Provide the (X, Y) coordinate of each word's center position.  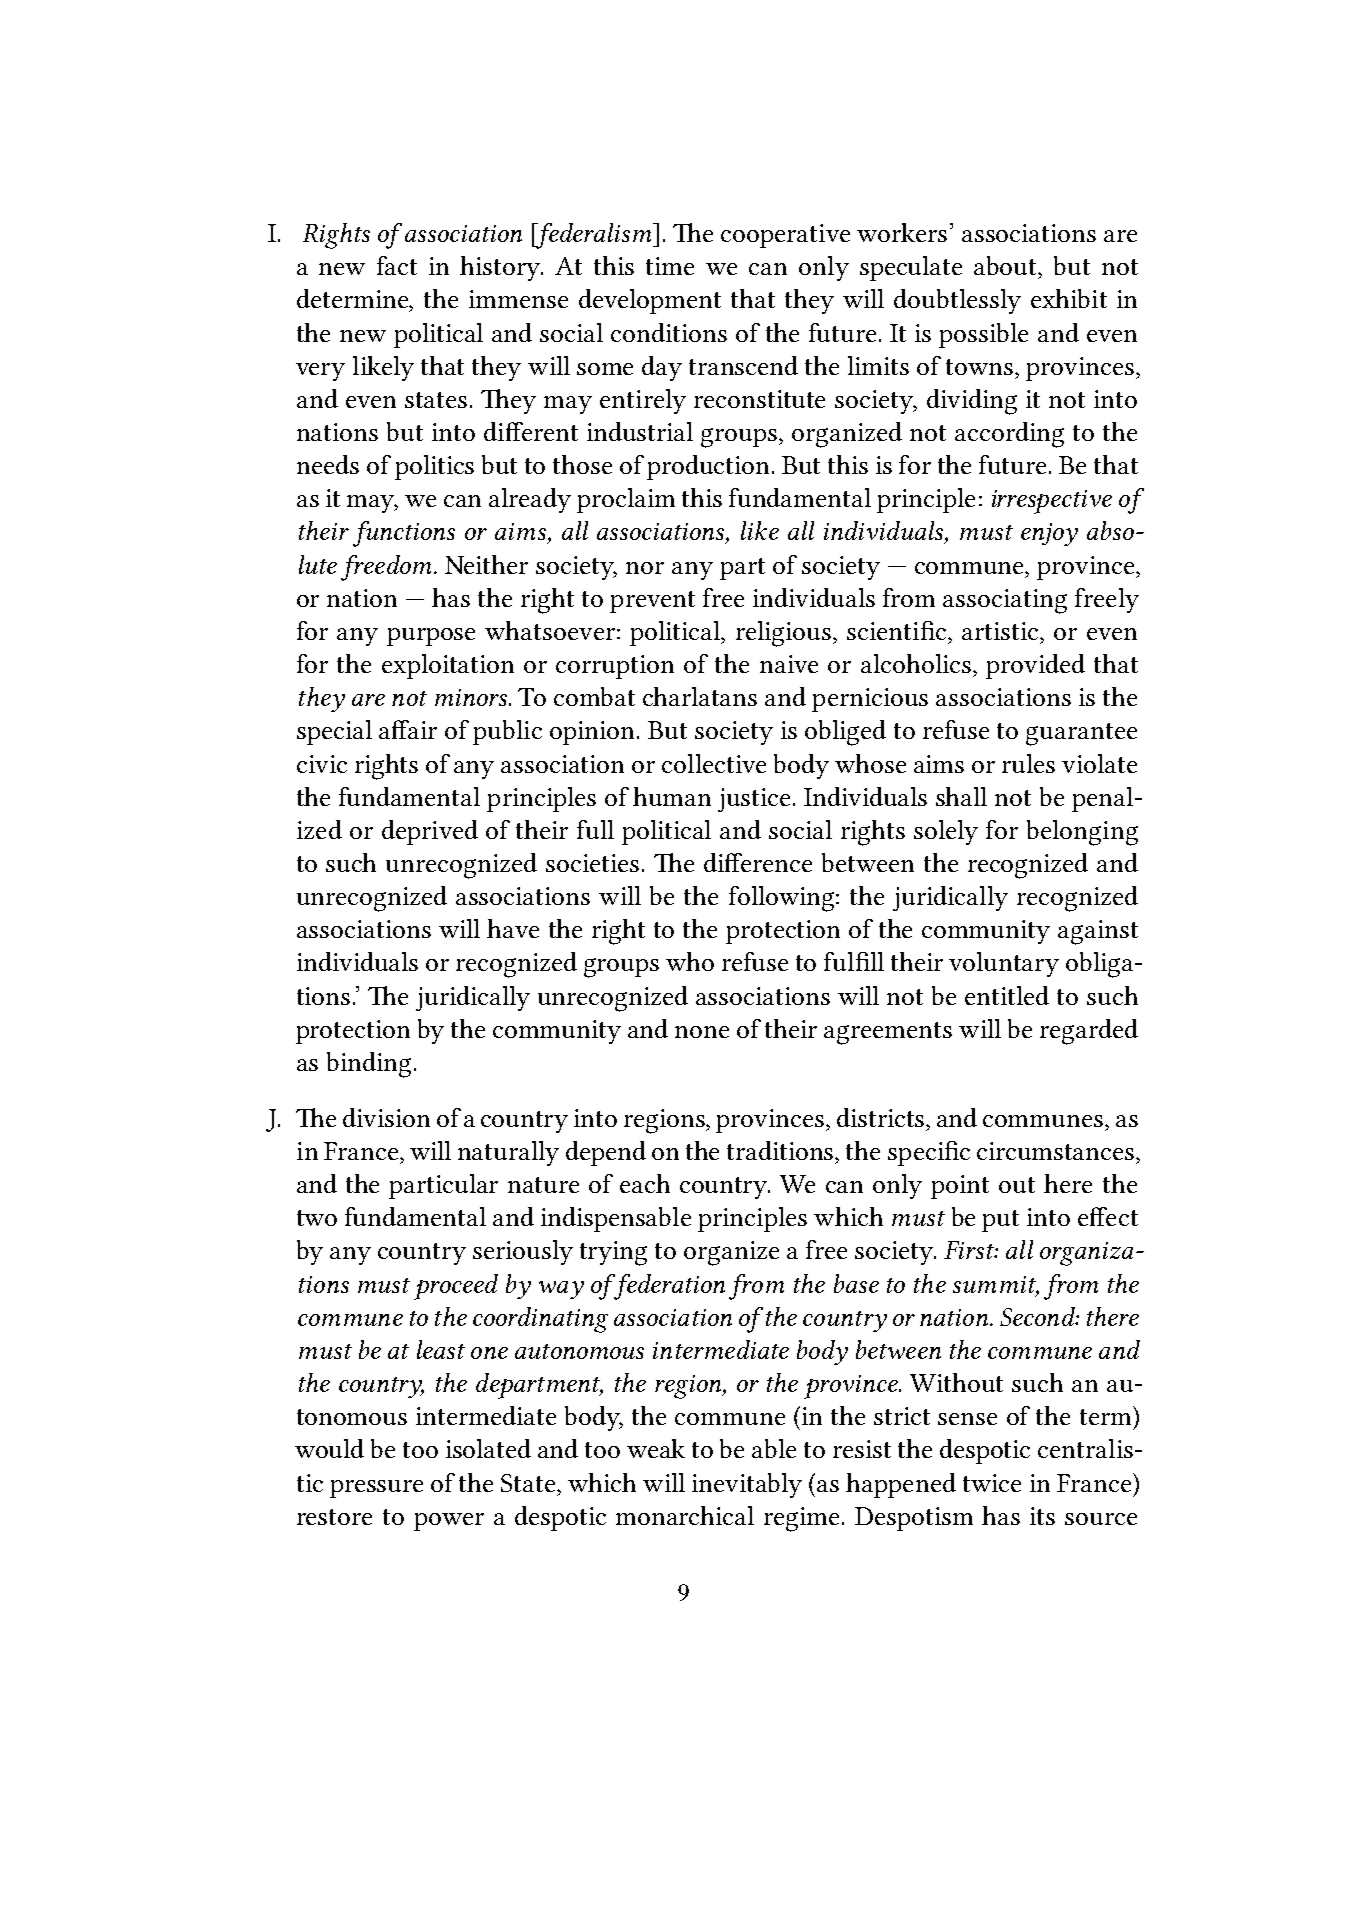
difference (758, 862)
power (449, 1522)
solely (946, 832)
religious (785, 634)
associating (1005, 601)
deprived (430, 832)
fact (397, 265)
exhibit (1069, 298)
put (1000, 1221)
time (670, 266)
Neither (486, 564)
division (386, 1117)
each (645, 1183)
